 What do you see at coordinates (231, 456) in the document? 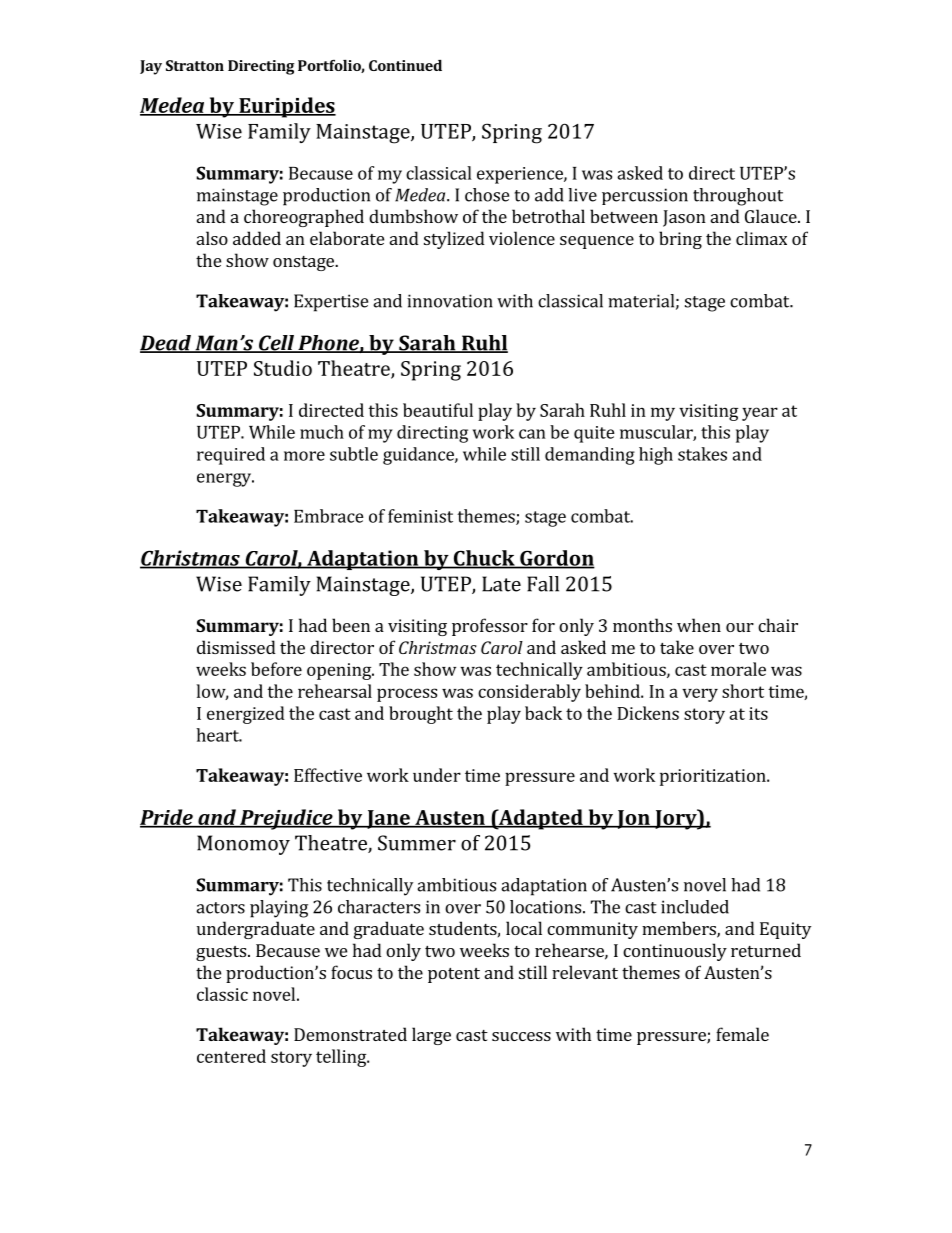
I see `required` at bounding box center [231, 456].
